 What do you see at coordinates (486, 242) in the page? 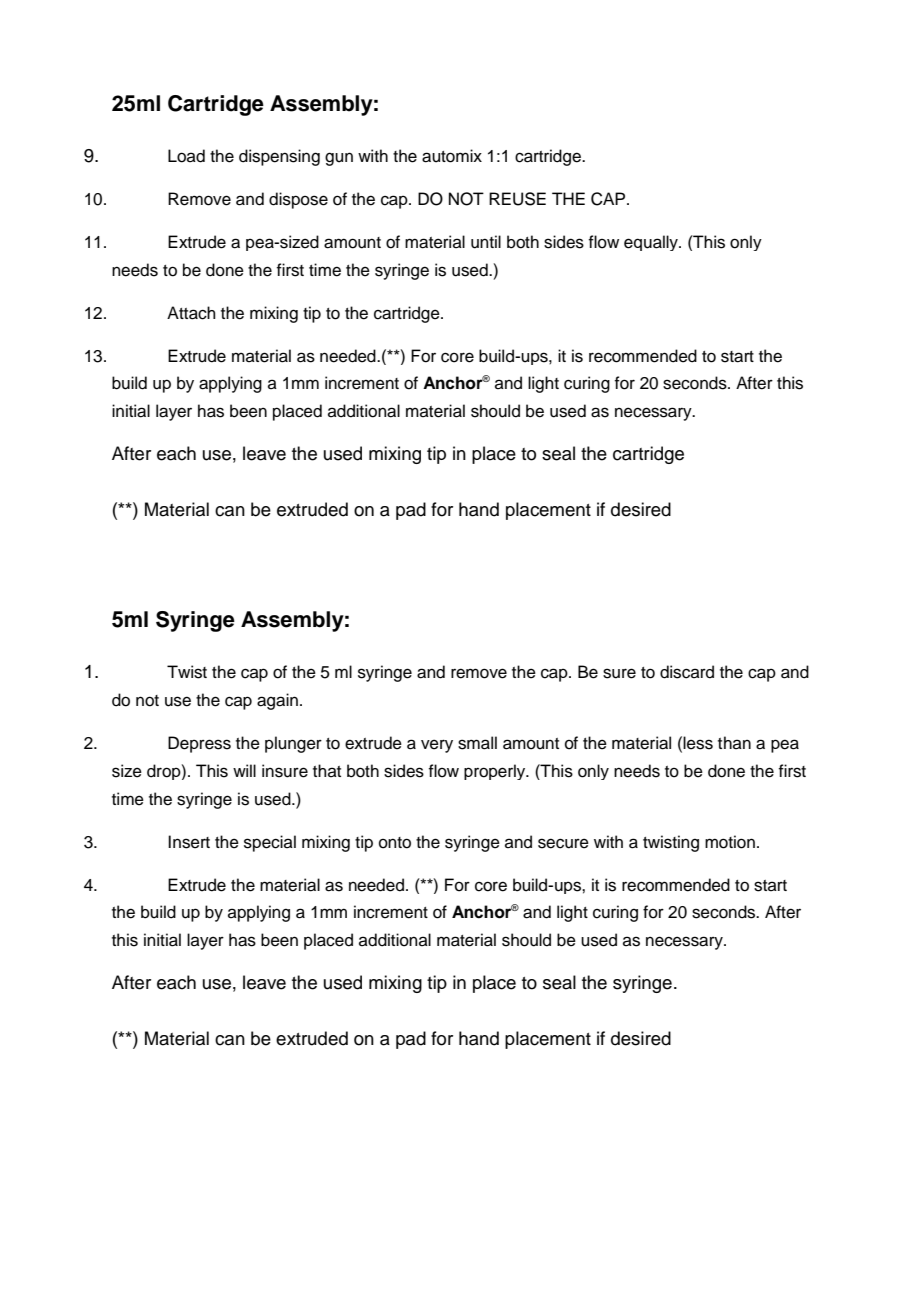
I see `until` at bounding box center [486, 242].
